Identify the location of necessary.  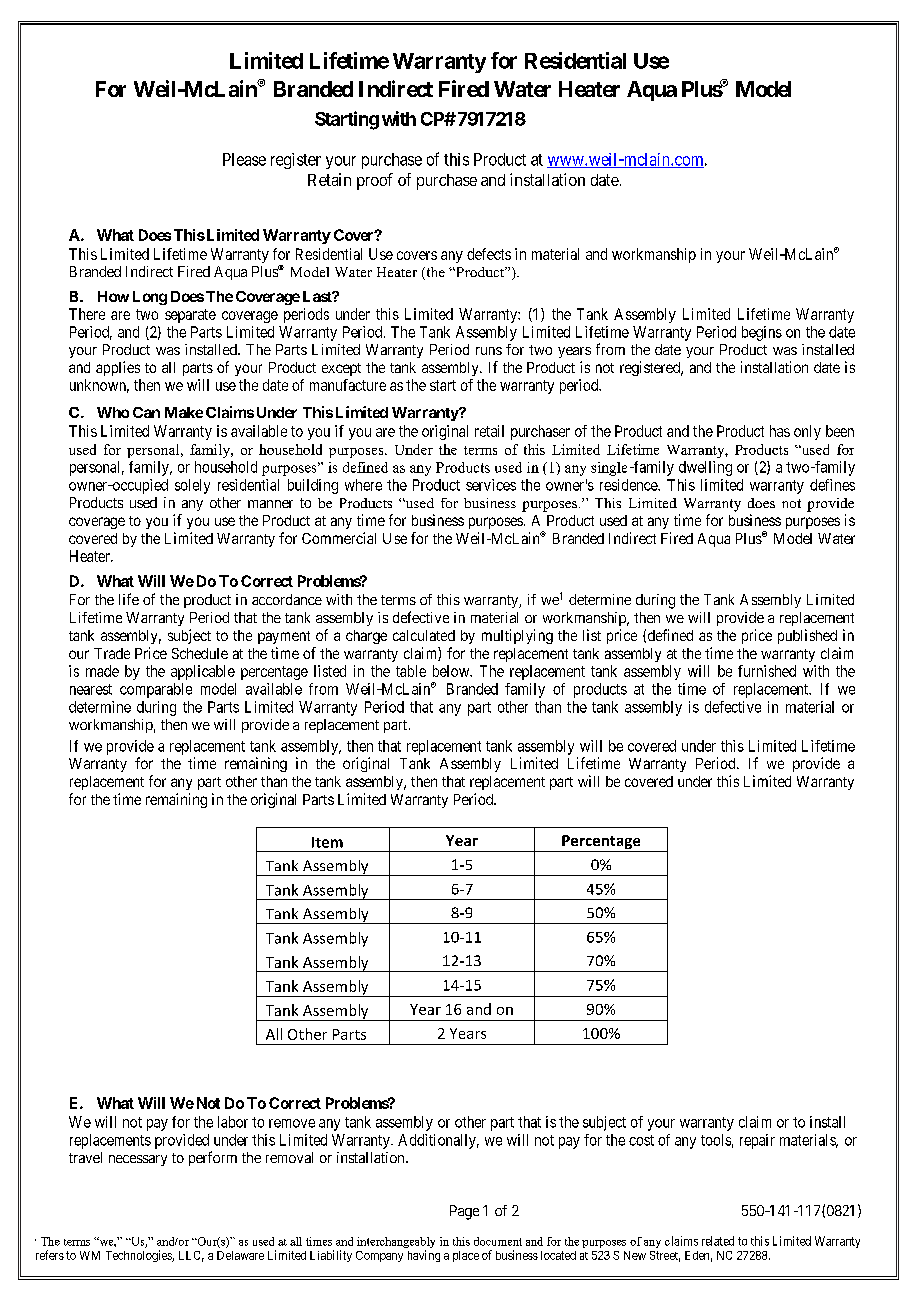
(138, 1160).
